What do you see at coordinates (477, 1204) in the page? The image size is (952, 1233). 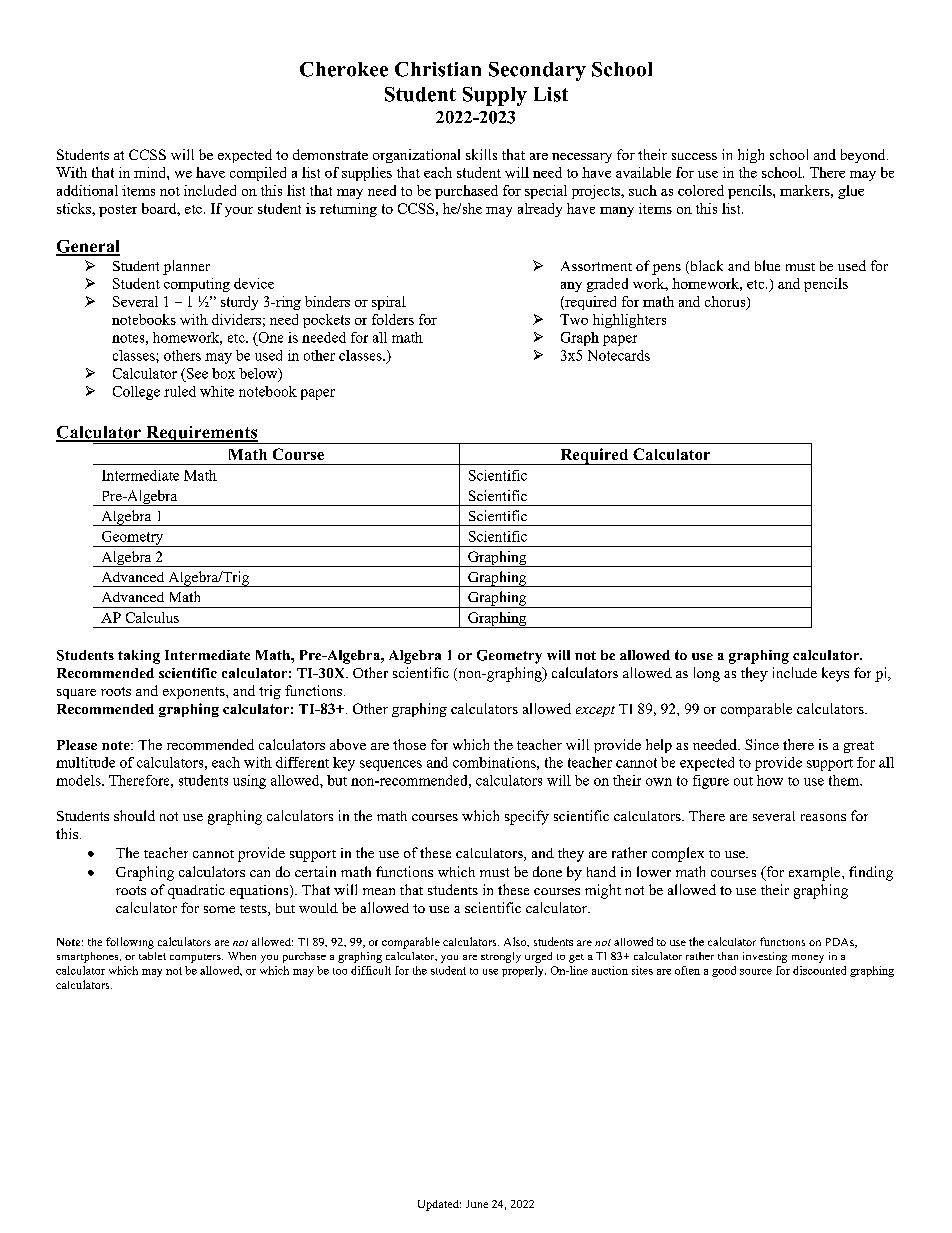 I see `June` at bounding box center [477, 1204].
